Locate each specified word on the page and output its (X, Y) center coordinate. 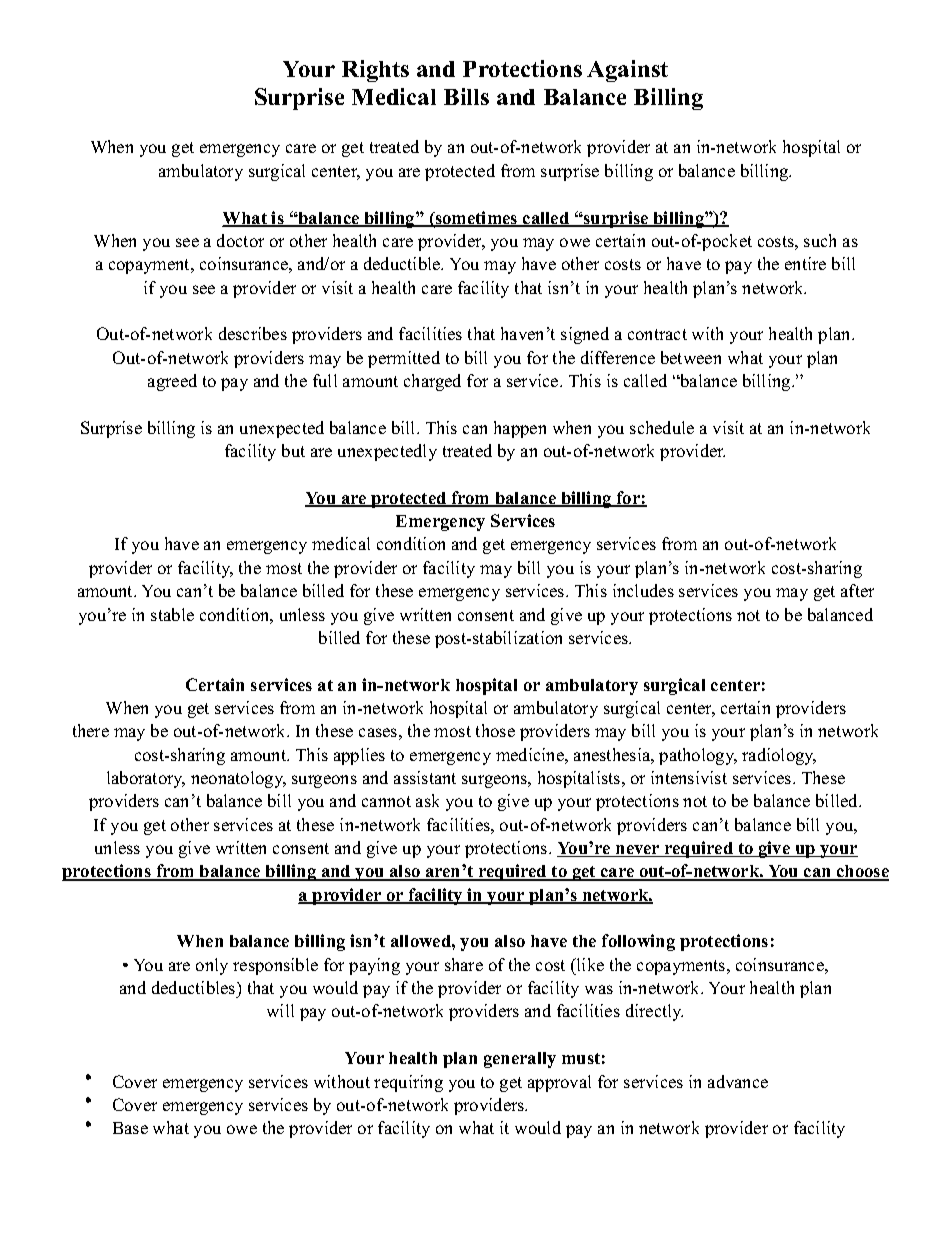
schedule (662, 427)
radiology (779, 756)
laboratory (146, 779)
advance (738, 1081)
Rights (375, 71)
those (495, 730)
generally (520, 1060)
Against (627, 71)
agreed (172, 382)
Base (130, 1128)
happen (520, 429)
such (820, 240)
